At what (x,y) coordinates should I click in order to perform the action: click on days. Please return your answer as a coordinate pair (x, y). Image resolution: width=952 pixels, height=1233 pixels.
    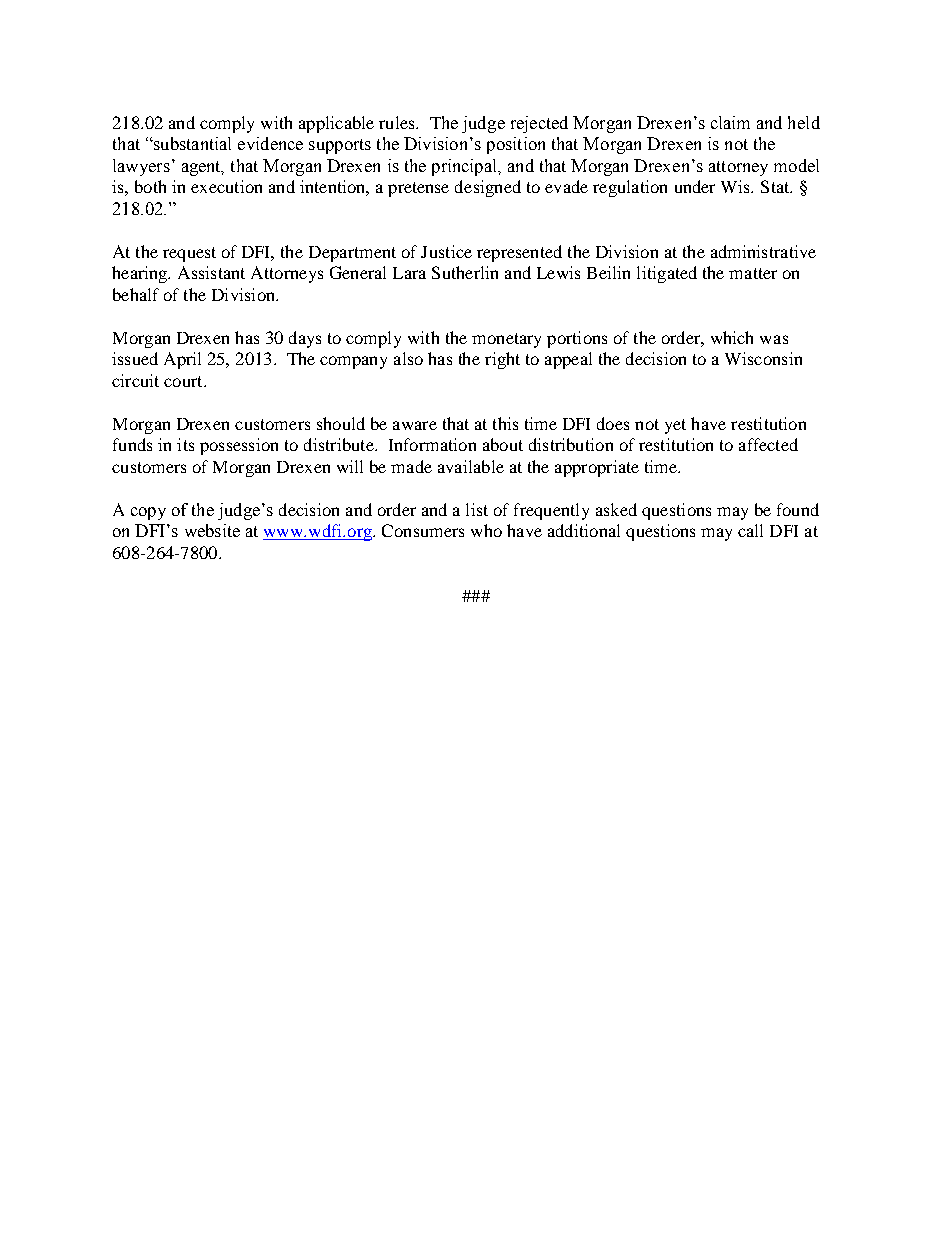
    Looking at the image, I should click on (305, 339).
